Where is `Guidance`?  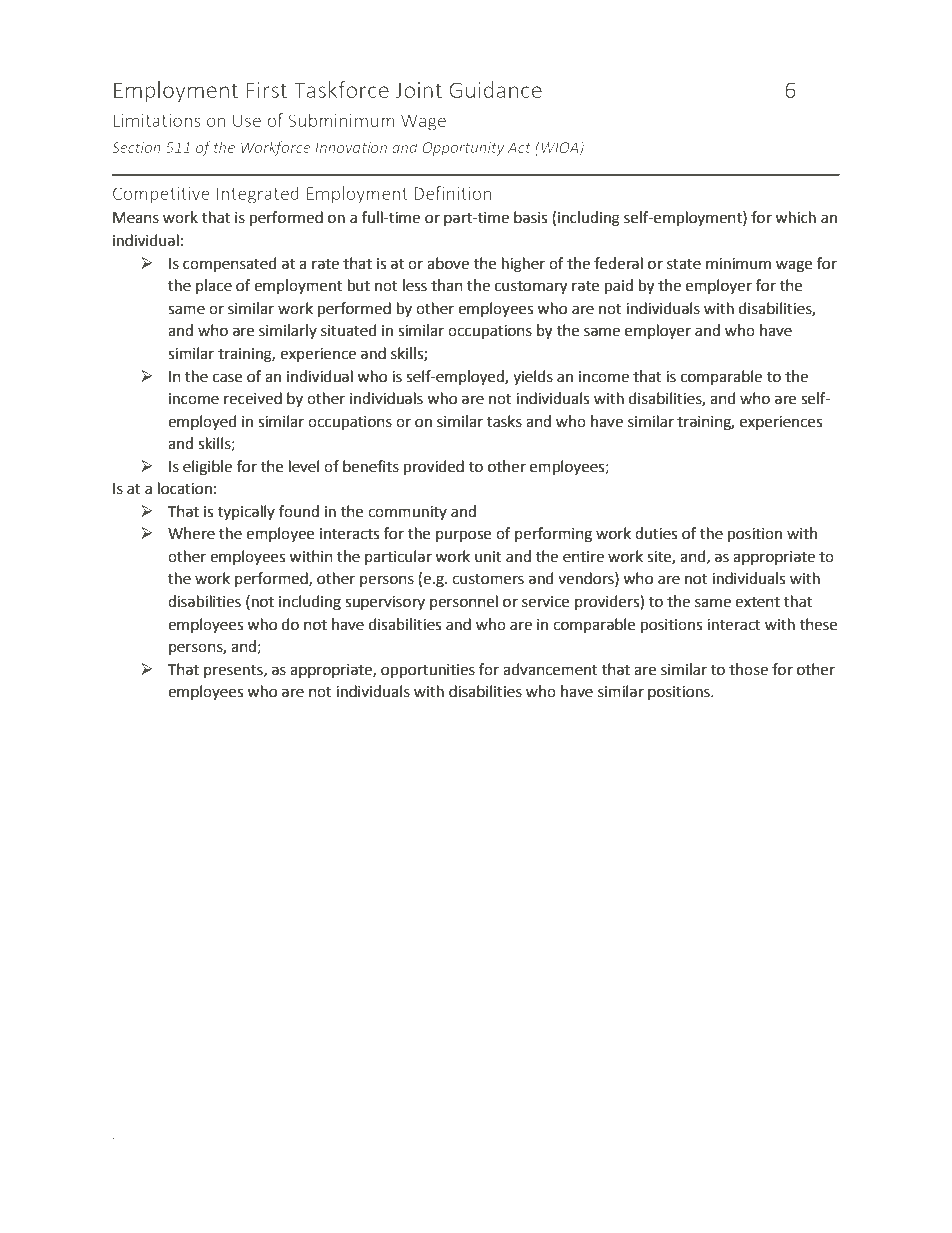 Guidance is located at coordinates (495, 89).
